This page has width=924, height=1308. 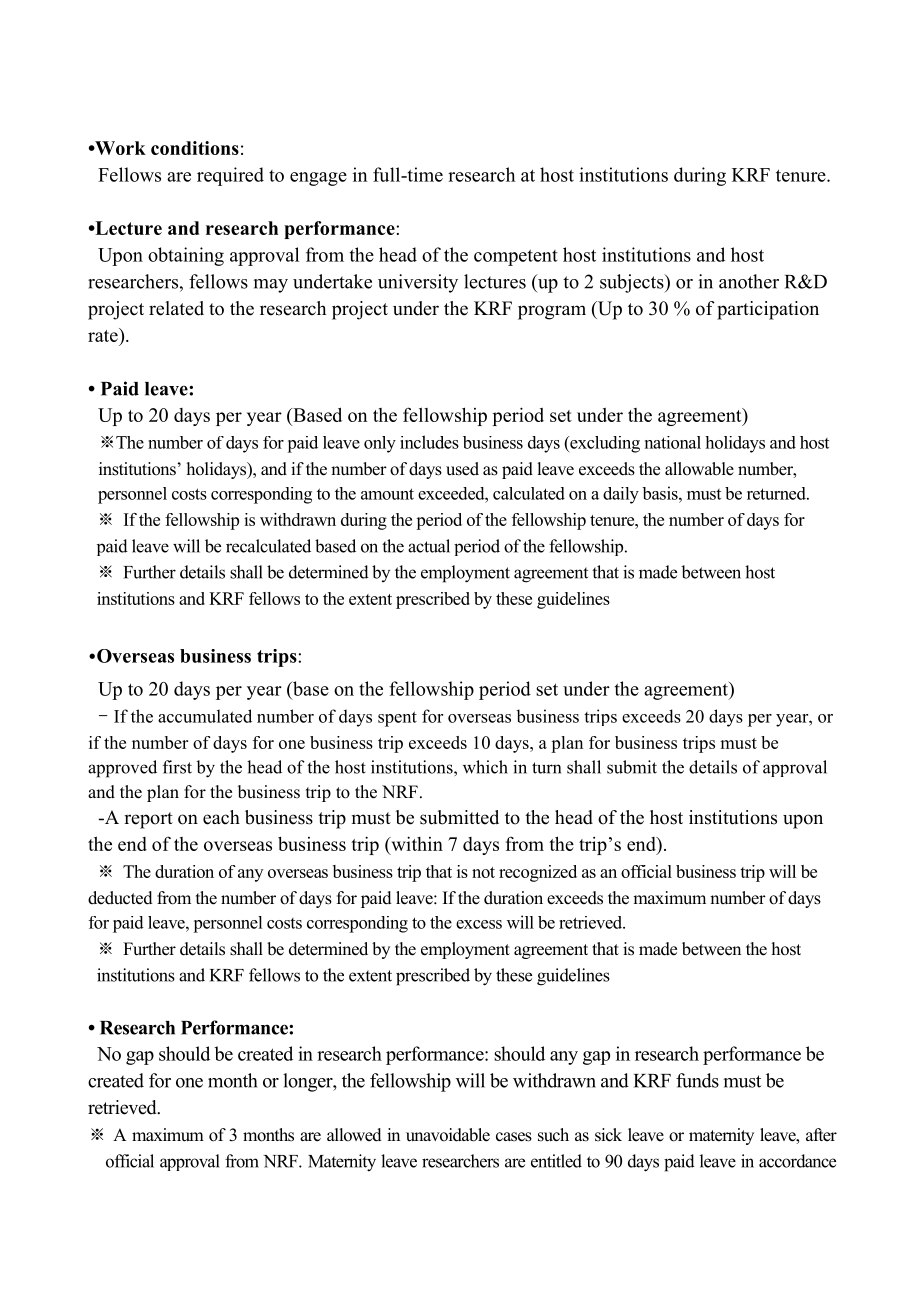 I want to click on competent, so click(x=516, y=257).
